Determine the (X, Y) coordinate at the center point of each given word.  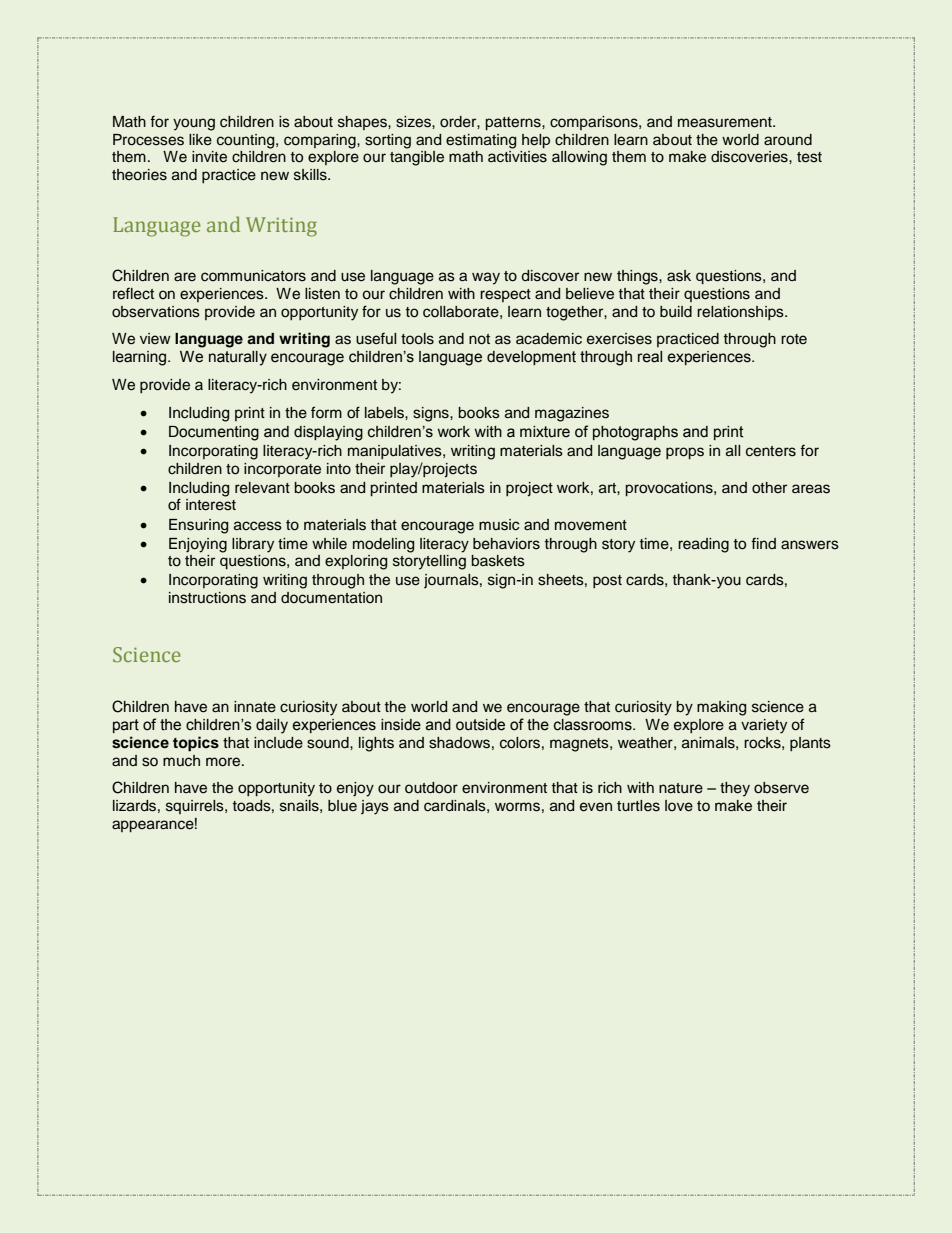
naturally (238, 358)
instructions (207, 598)
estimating (481, 141)
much (181, 761)
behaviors (506, 544)
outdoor (431, 788)
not (479, 339)
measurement (726, 122)
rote (794, 339)
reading (703, 545)
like (200, 140)
